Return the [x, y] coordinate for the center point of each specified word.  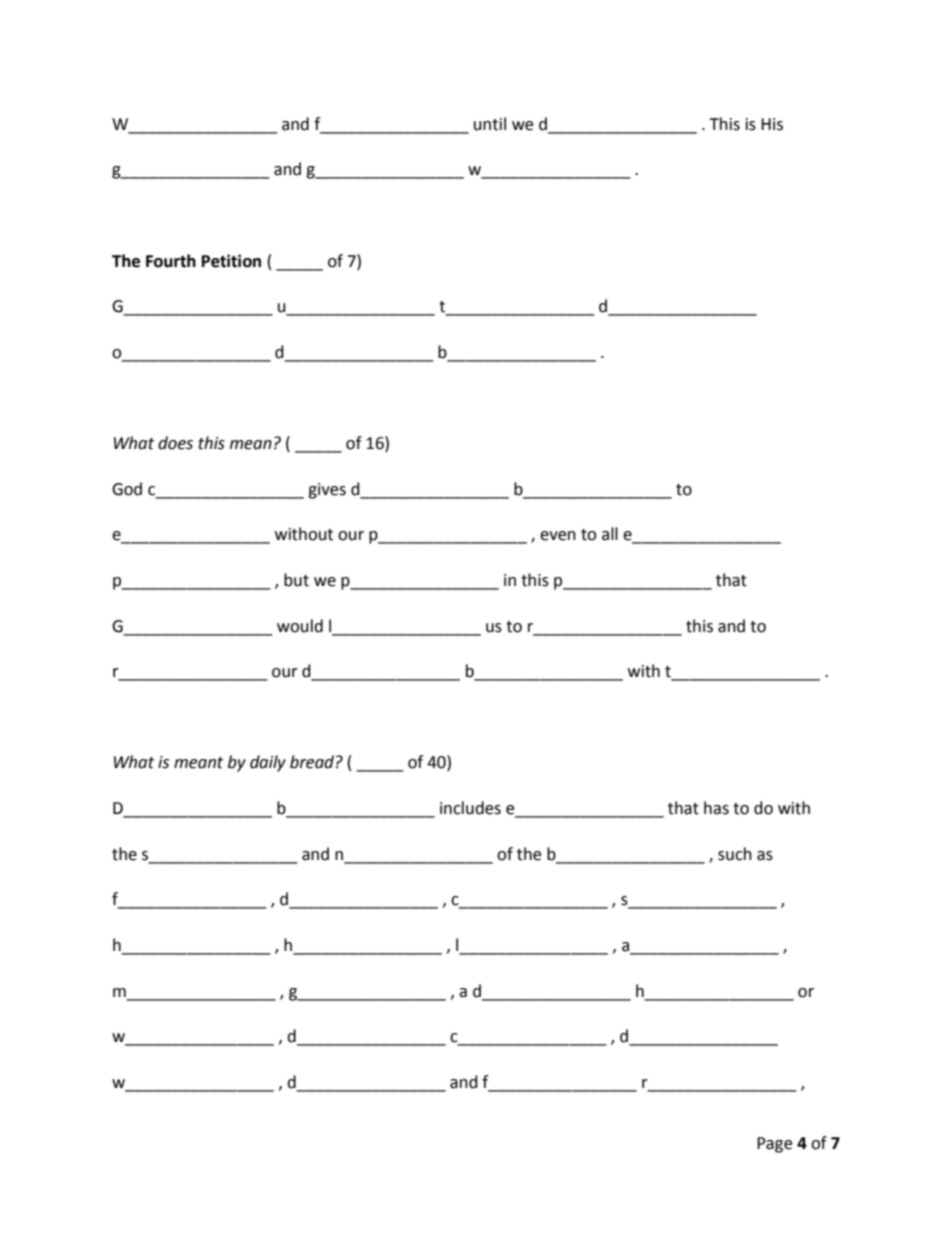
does [175, 443]
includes [470, 808]
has [716, 808]
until [490, 124]
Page [774, 1145]
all [610, 534]
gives [327, 491]
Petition [231, 261]
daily [268, 763]
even [558, 536]
